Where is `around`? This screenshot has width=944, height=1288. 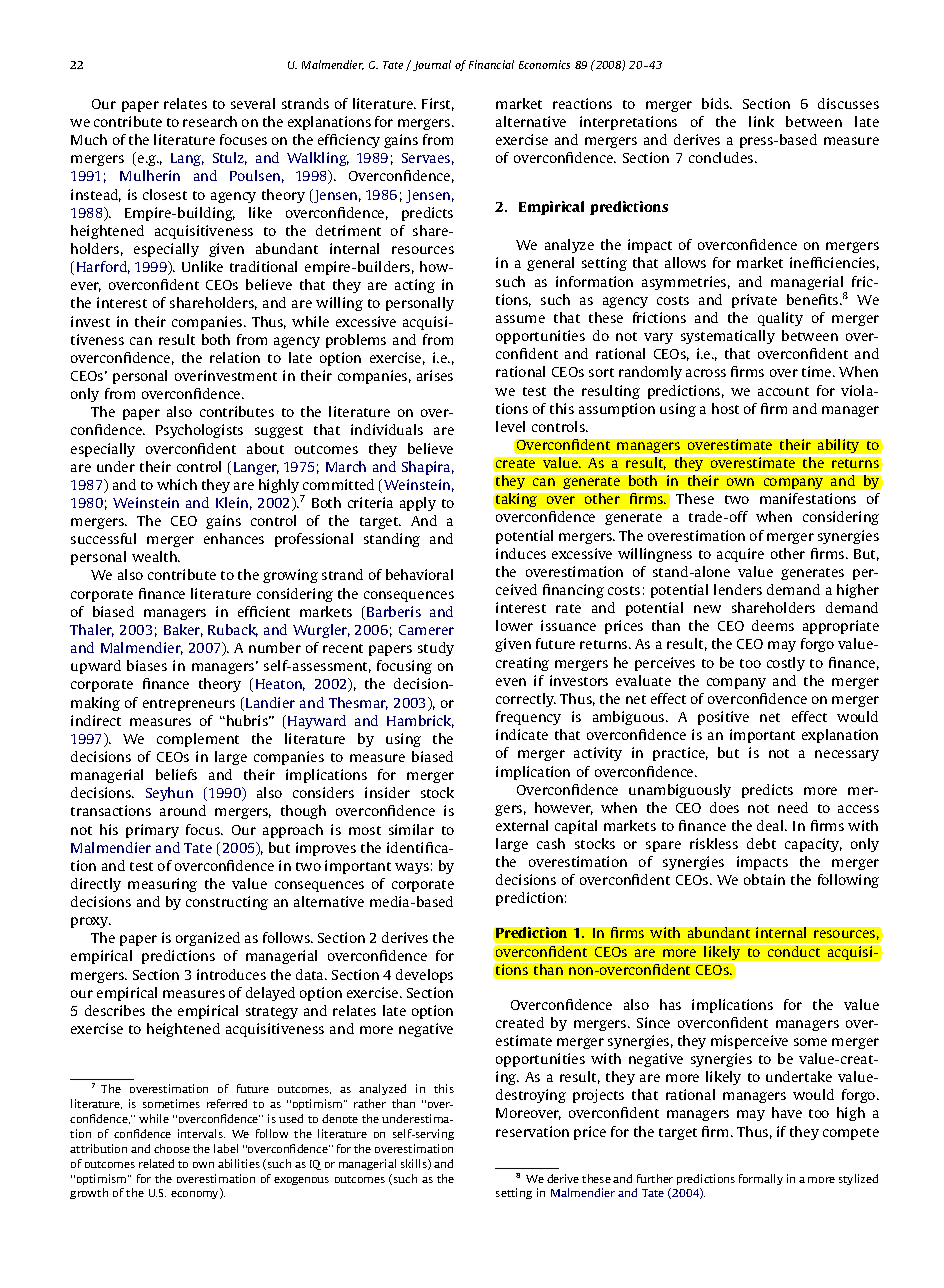 around is located at coordinates (183, 810).
